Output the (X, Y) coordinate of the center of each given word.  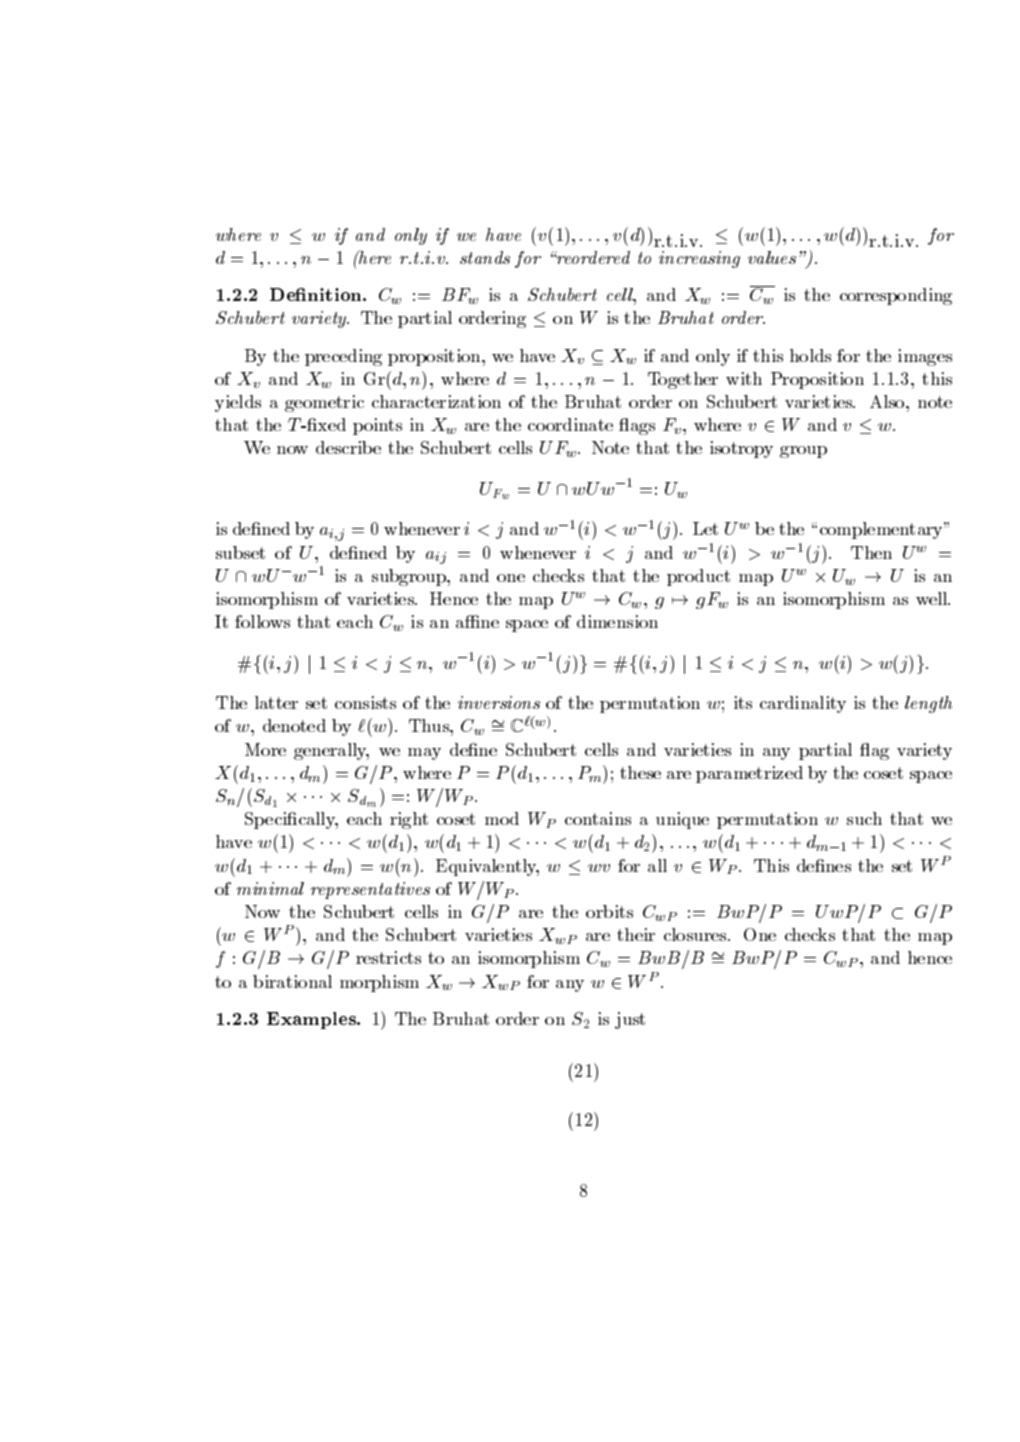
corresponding (896, 296)
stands (485, 257)
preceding (343, 357)
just (630, 1020)
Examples (313, 1020)
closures (696, 934)
